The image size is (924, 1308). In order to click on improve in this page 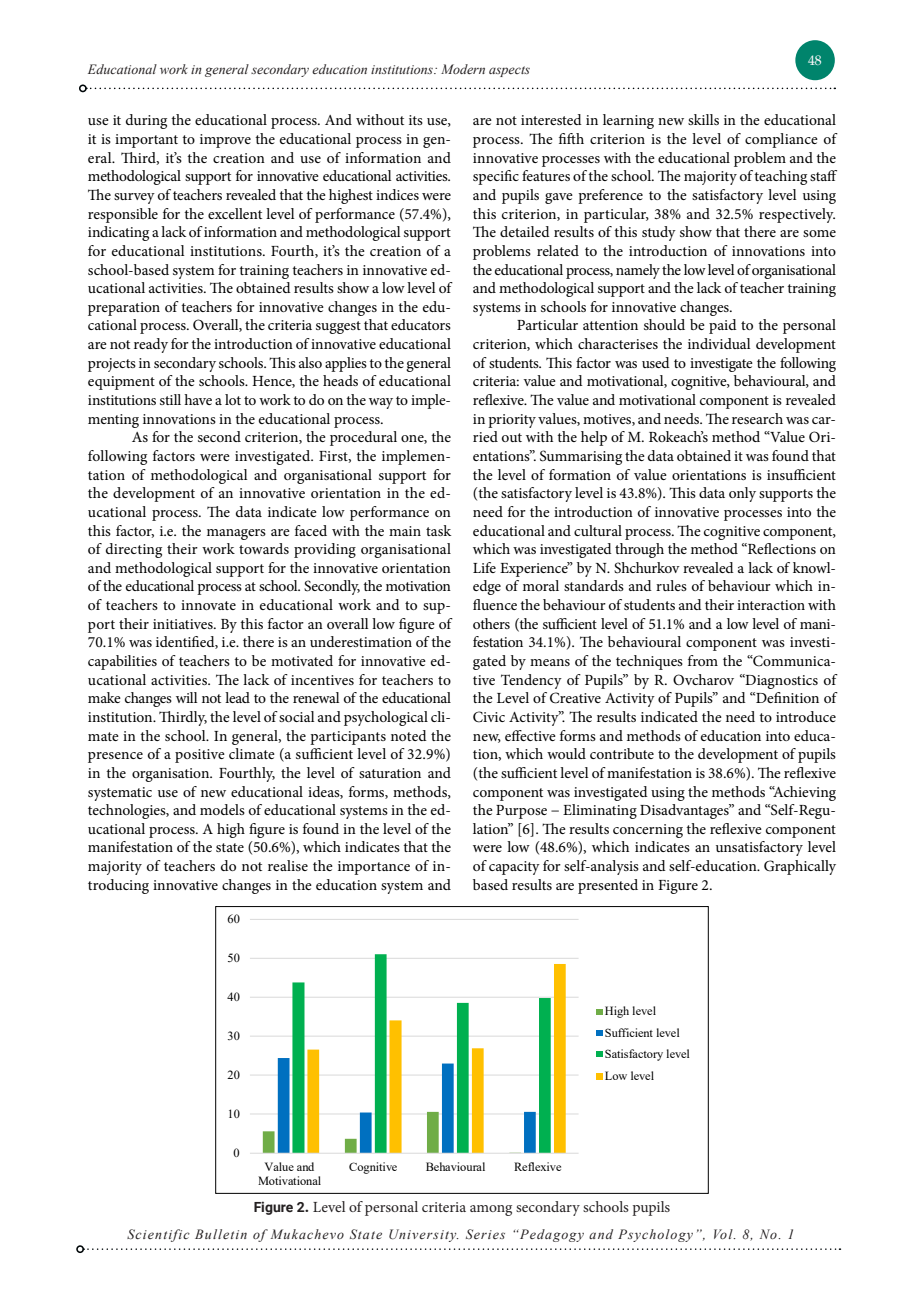, I will do `click(225, 141)`.
